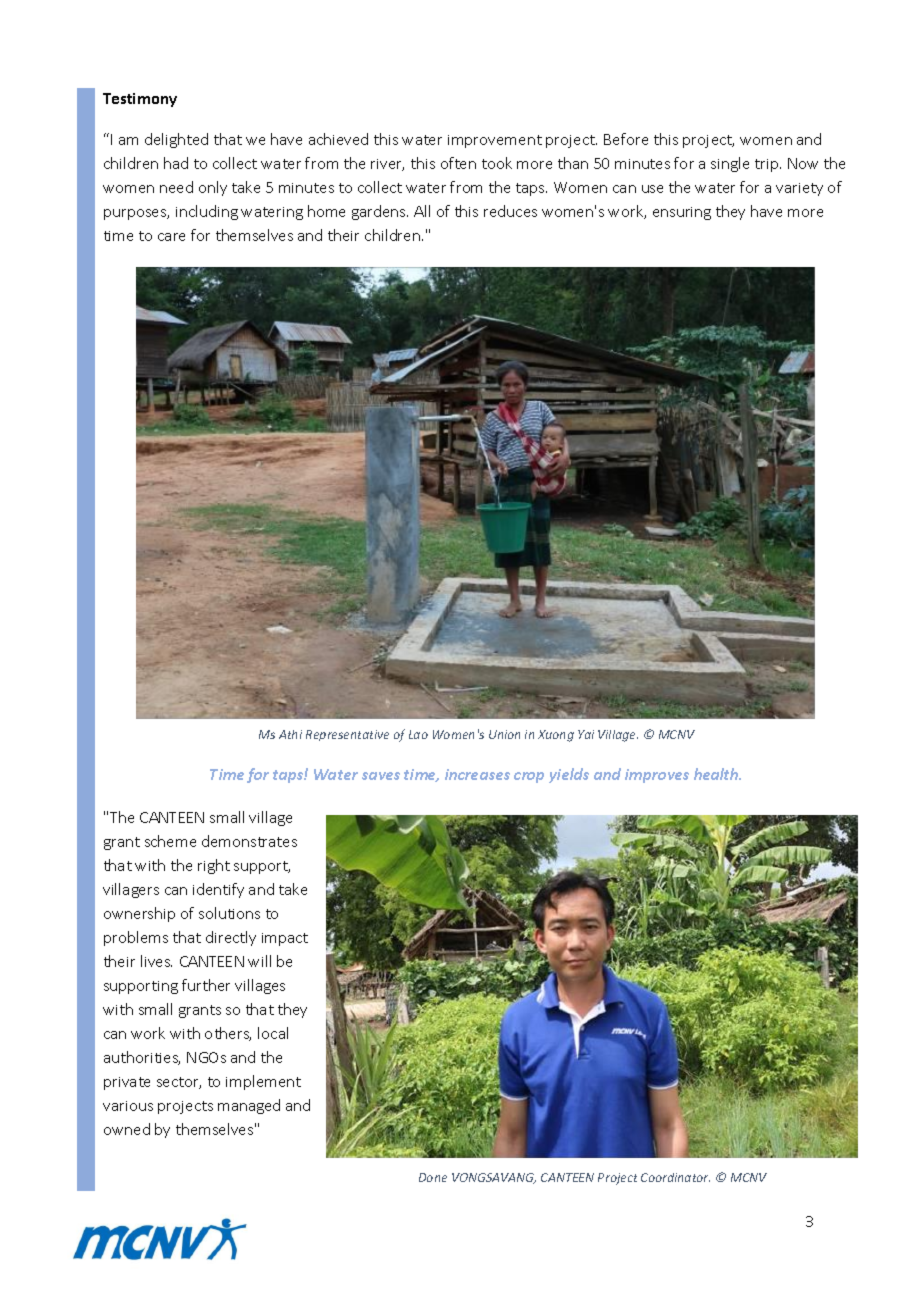 Image resolution: width=924 pixels, height=1308 pixels. What do you see at coordinates (249, 1106) in the document?
I see `managed` at bounding box center [249, 1106].
